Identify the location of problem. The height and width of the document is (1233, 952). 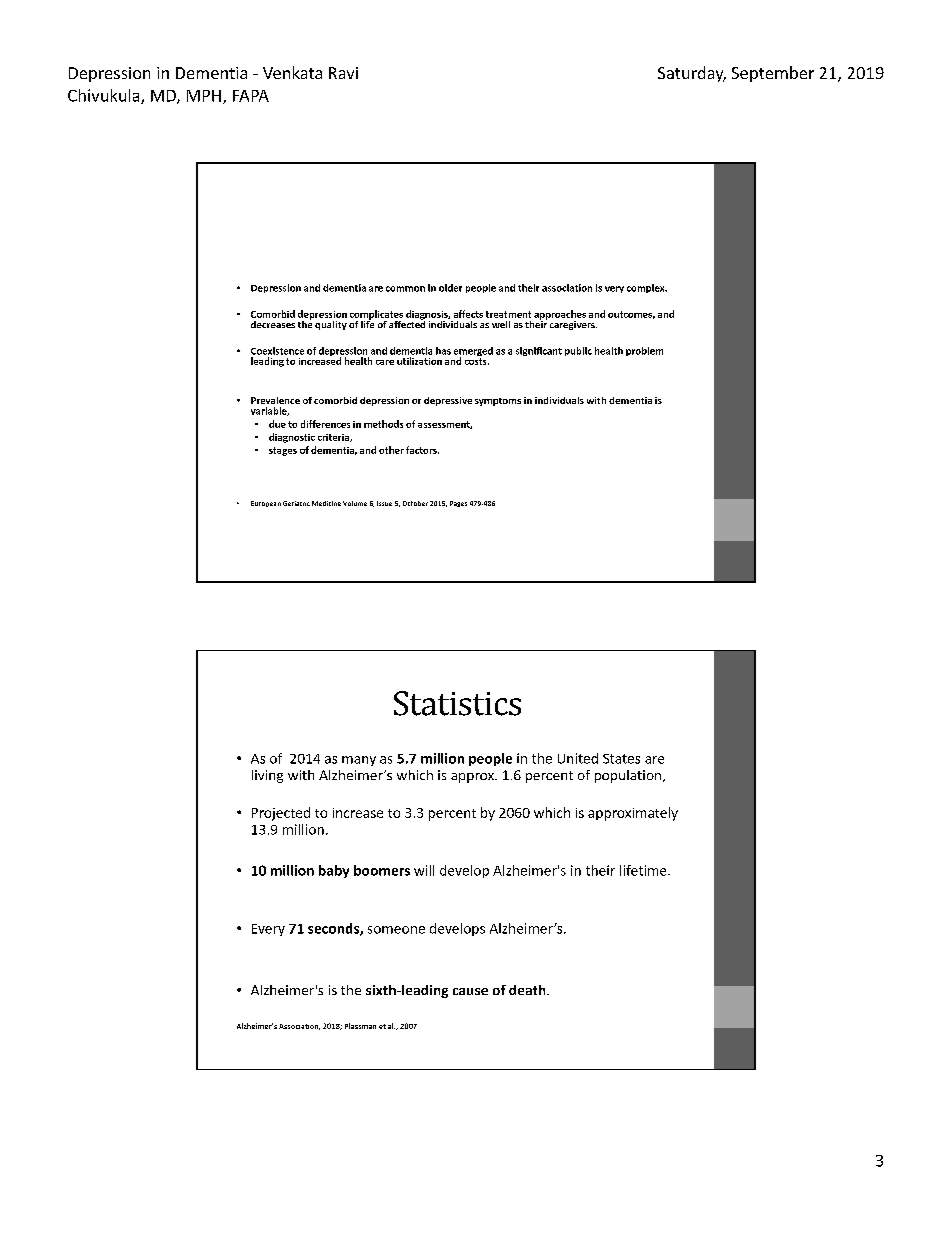
(644, 351).
